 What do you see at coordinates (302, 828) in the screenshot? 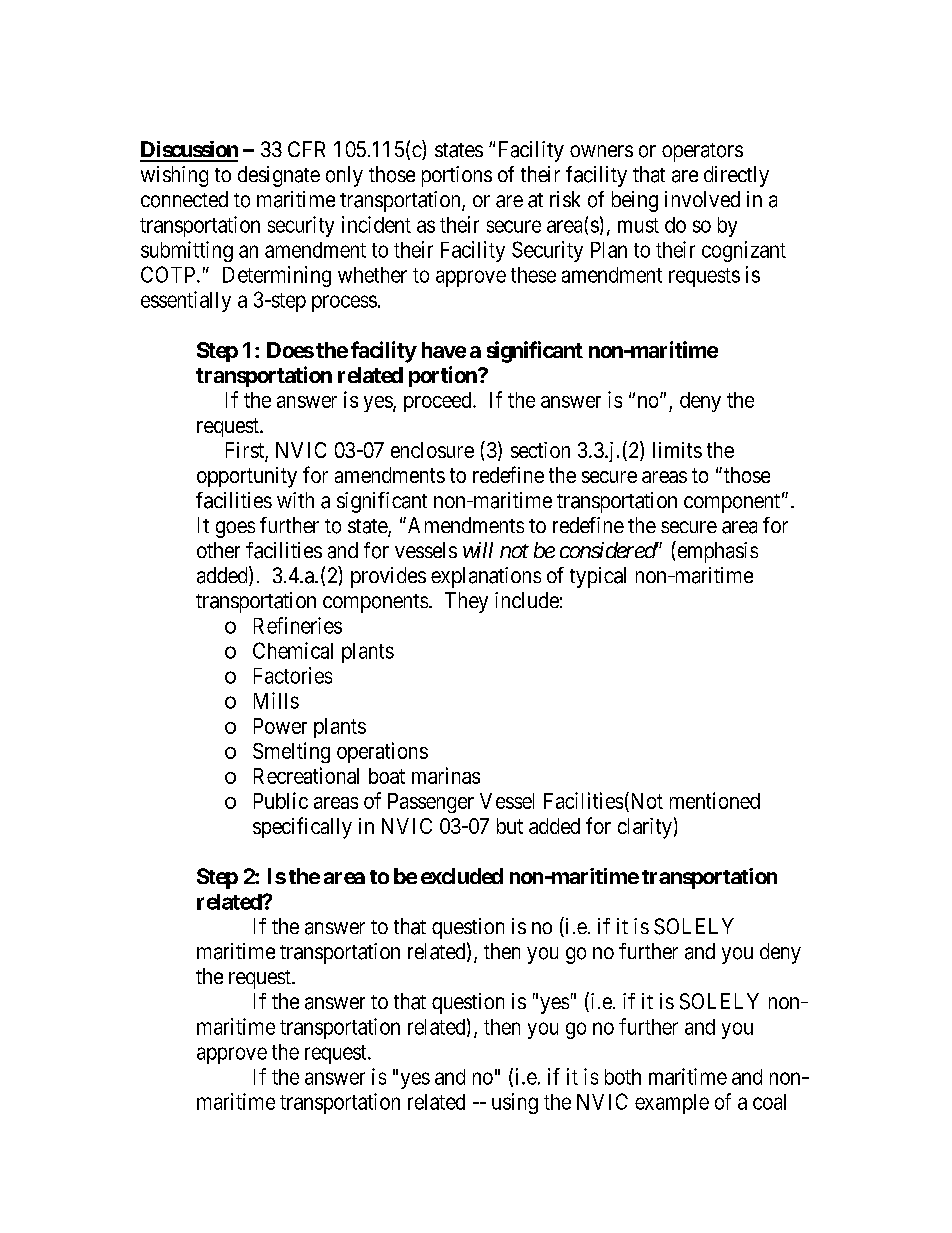
I see `specifically` at bounding box center [302, 828].
